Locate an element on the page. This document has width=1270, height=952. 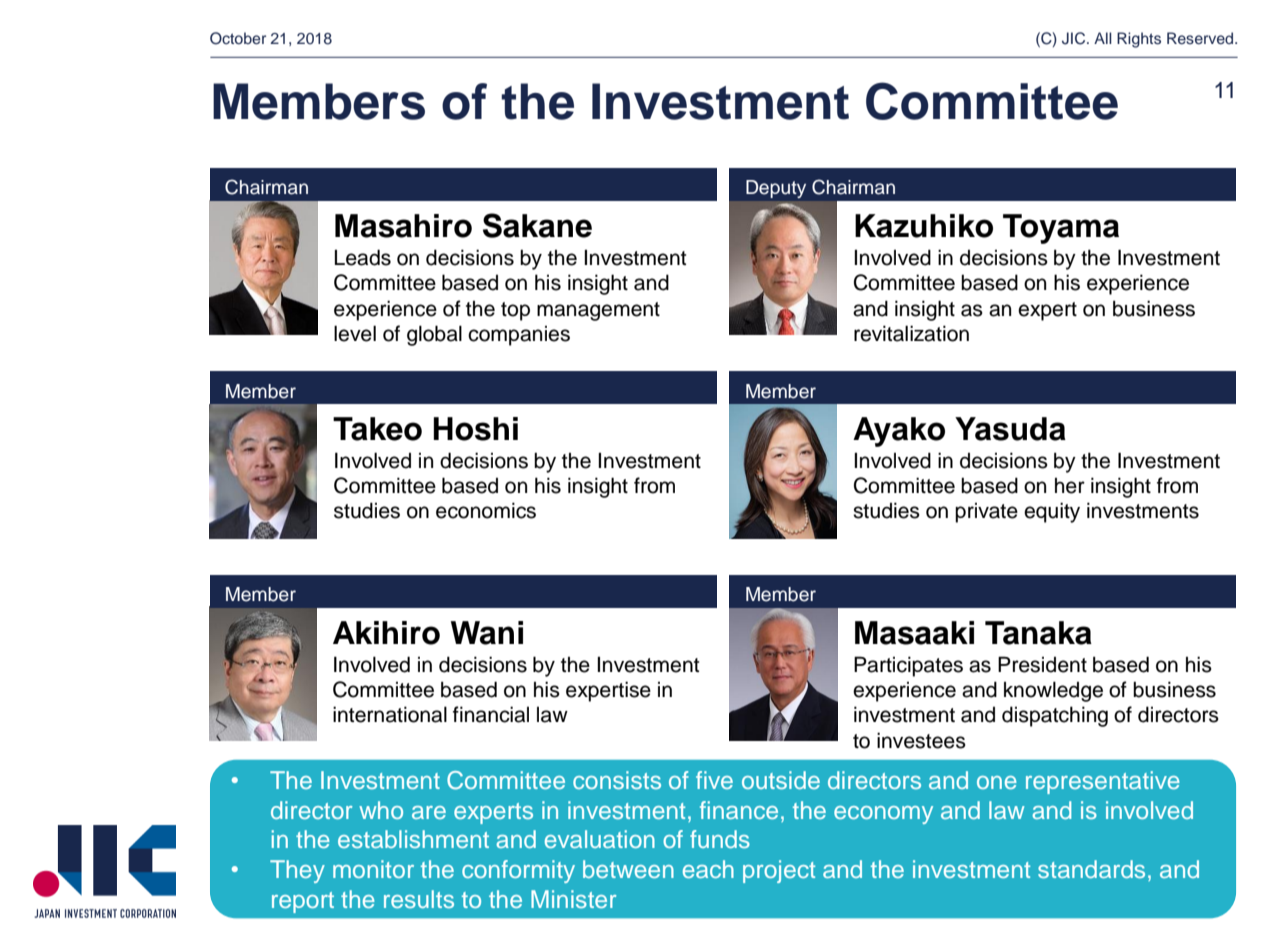
each is located at coordinates (708, 869).
